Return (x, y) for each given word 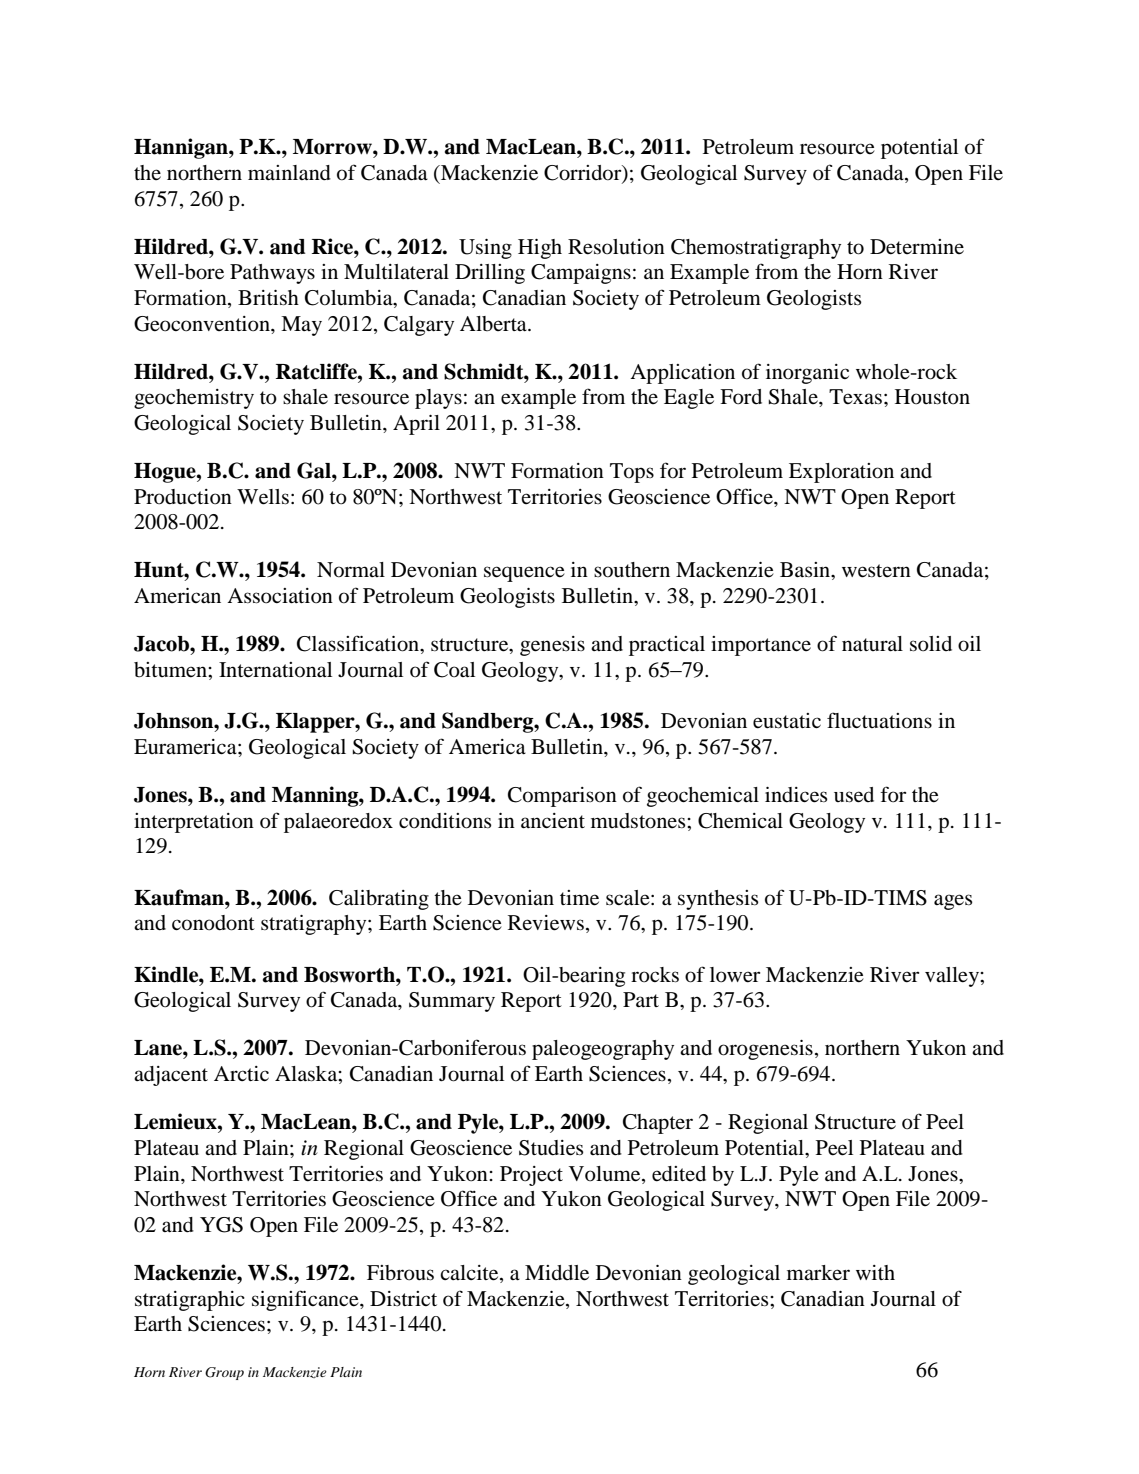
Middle (557, 1273)
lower (735, 975)
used (854, 795)
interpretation (194, 823)
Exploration (841, 473)
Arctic (241, 1073)
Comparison (562, 797)
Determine (917, 247)
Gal (315, 470)
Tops (632, 473)
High (540, 249)
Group (224, 1373)
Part (641, 999)
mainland (289, 173)
